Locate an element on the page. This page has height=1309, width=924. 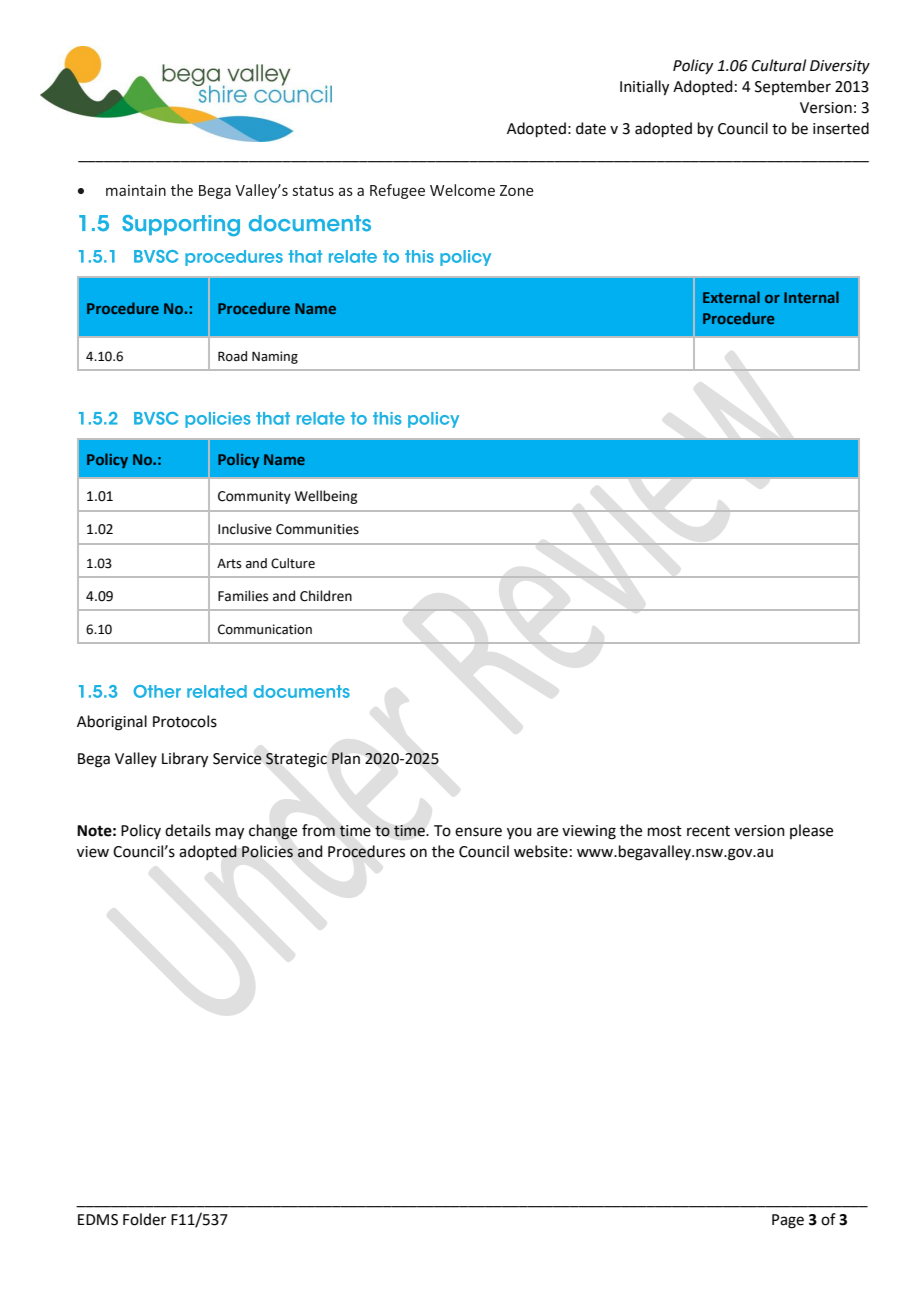
Wellbeing is located at coordinates (326, 497).
